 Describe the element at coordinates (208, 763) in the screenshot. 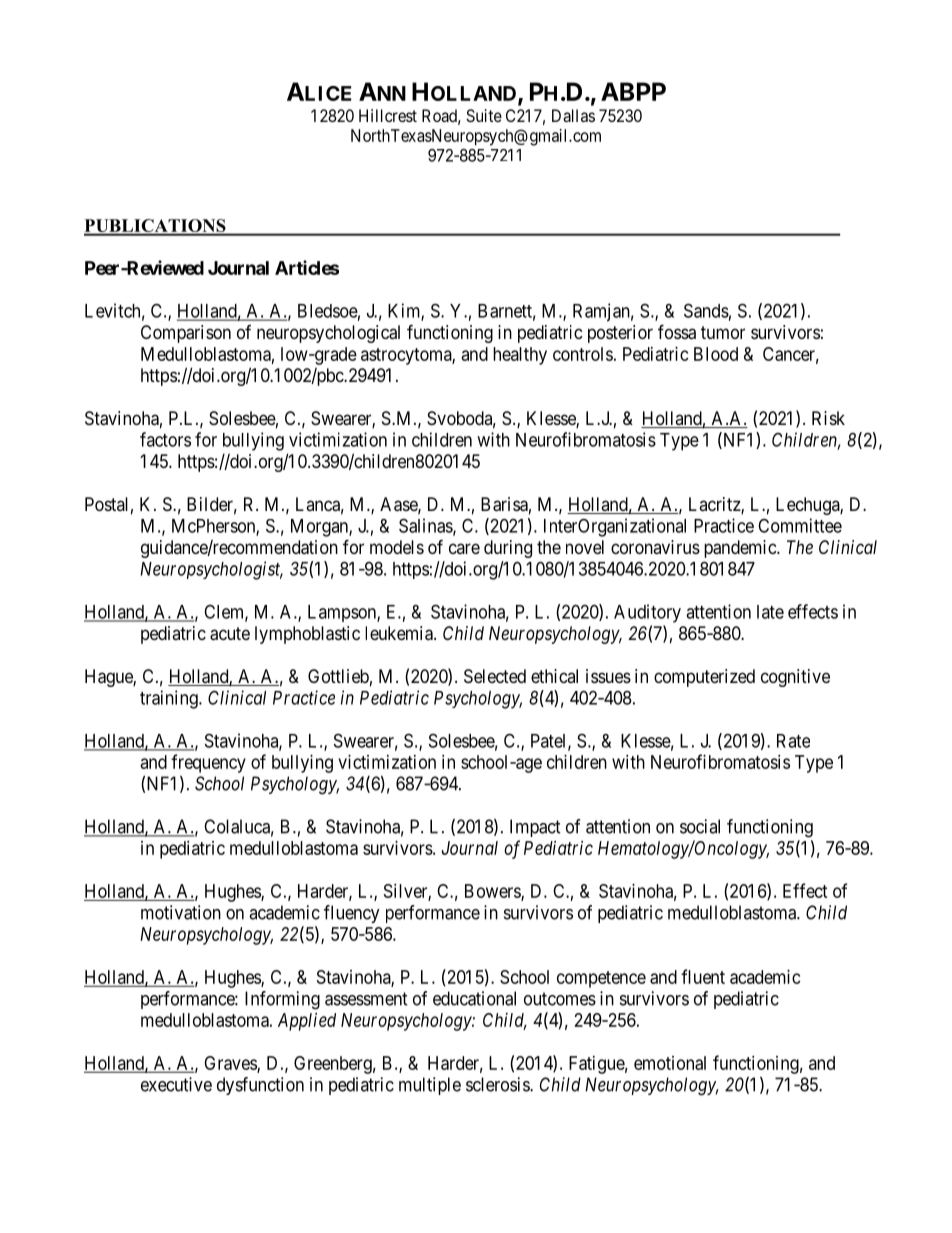

I see `frequency` at that location.
